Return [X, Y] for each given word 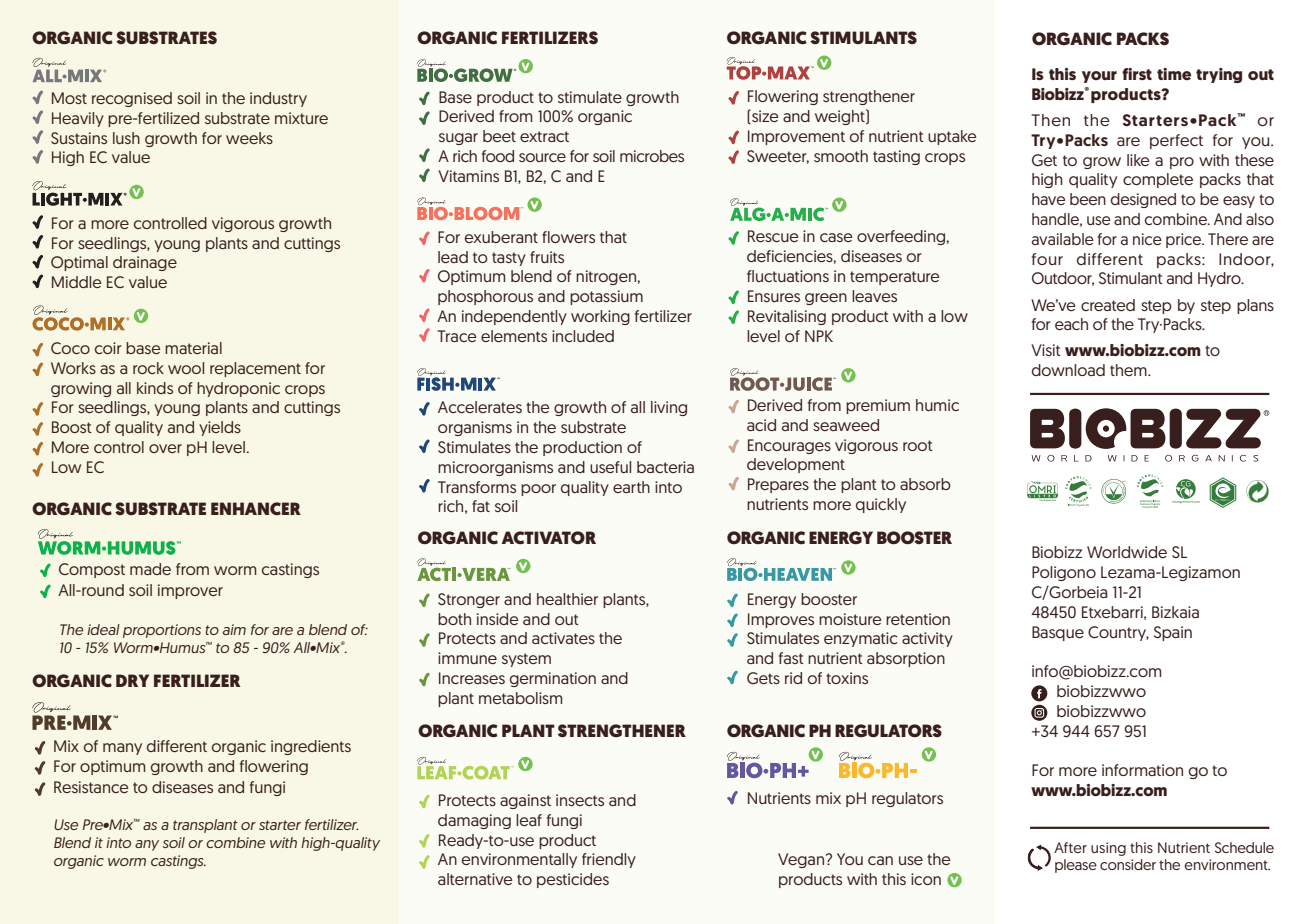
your [1099, 77]
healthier [567, 599]
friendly [609, 860]
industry [278, 99]
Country [1118, 633]
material [193, 348]
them [1129, 370]
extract [544, 136]
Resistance [91, 787]
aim [234, 629]
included [583, 336]
